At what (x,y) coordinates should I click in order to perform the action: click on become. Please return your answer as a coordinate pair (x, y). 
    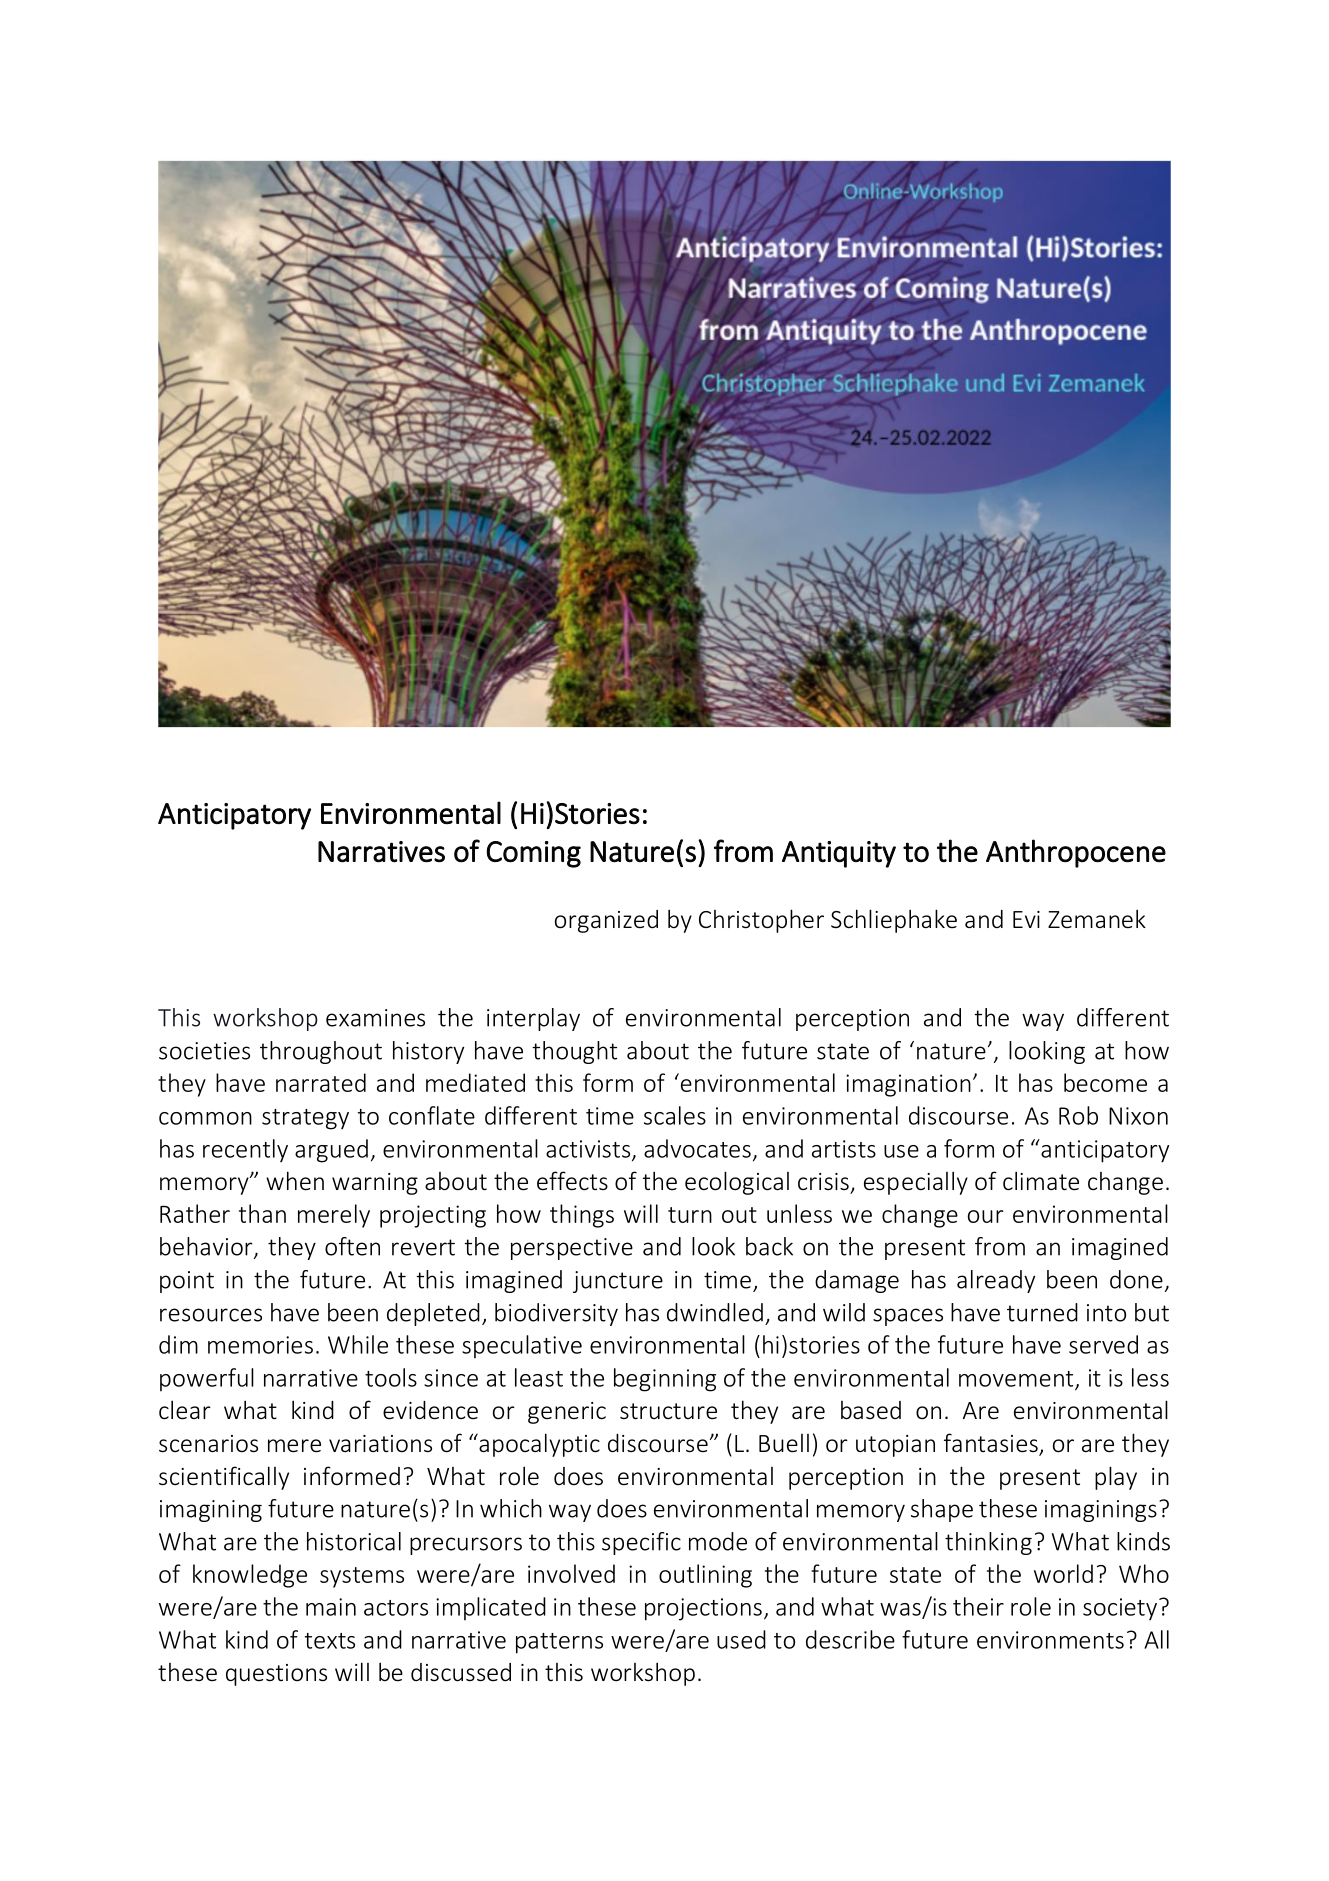
    Looking at the image, I should click on (1105, 1082).
